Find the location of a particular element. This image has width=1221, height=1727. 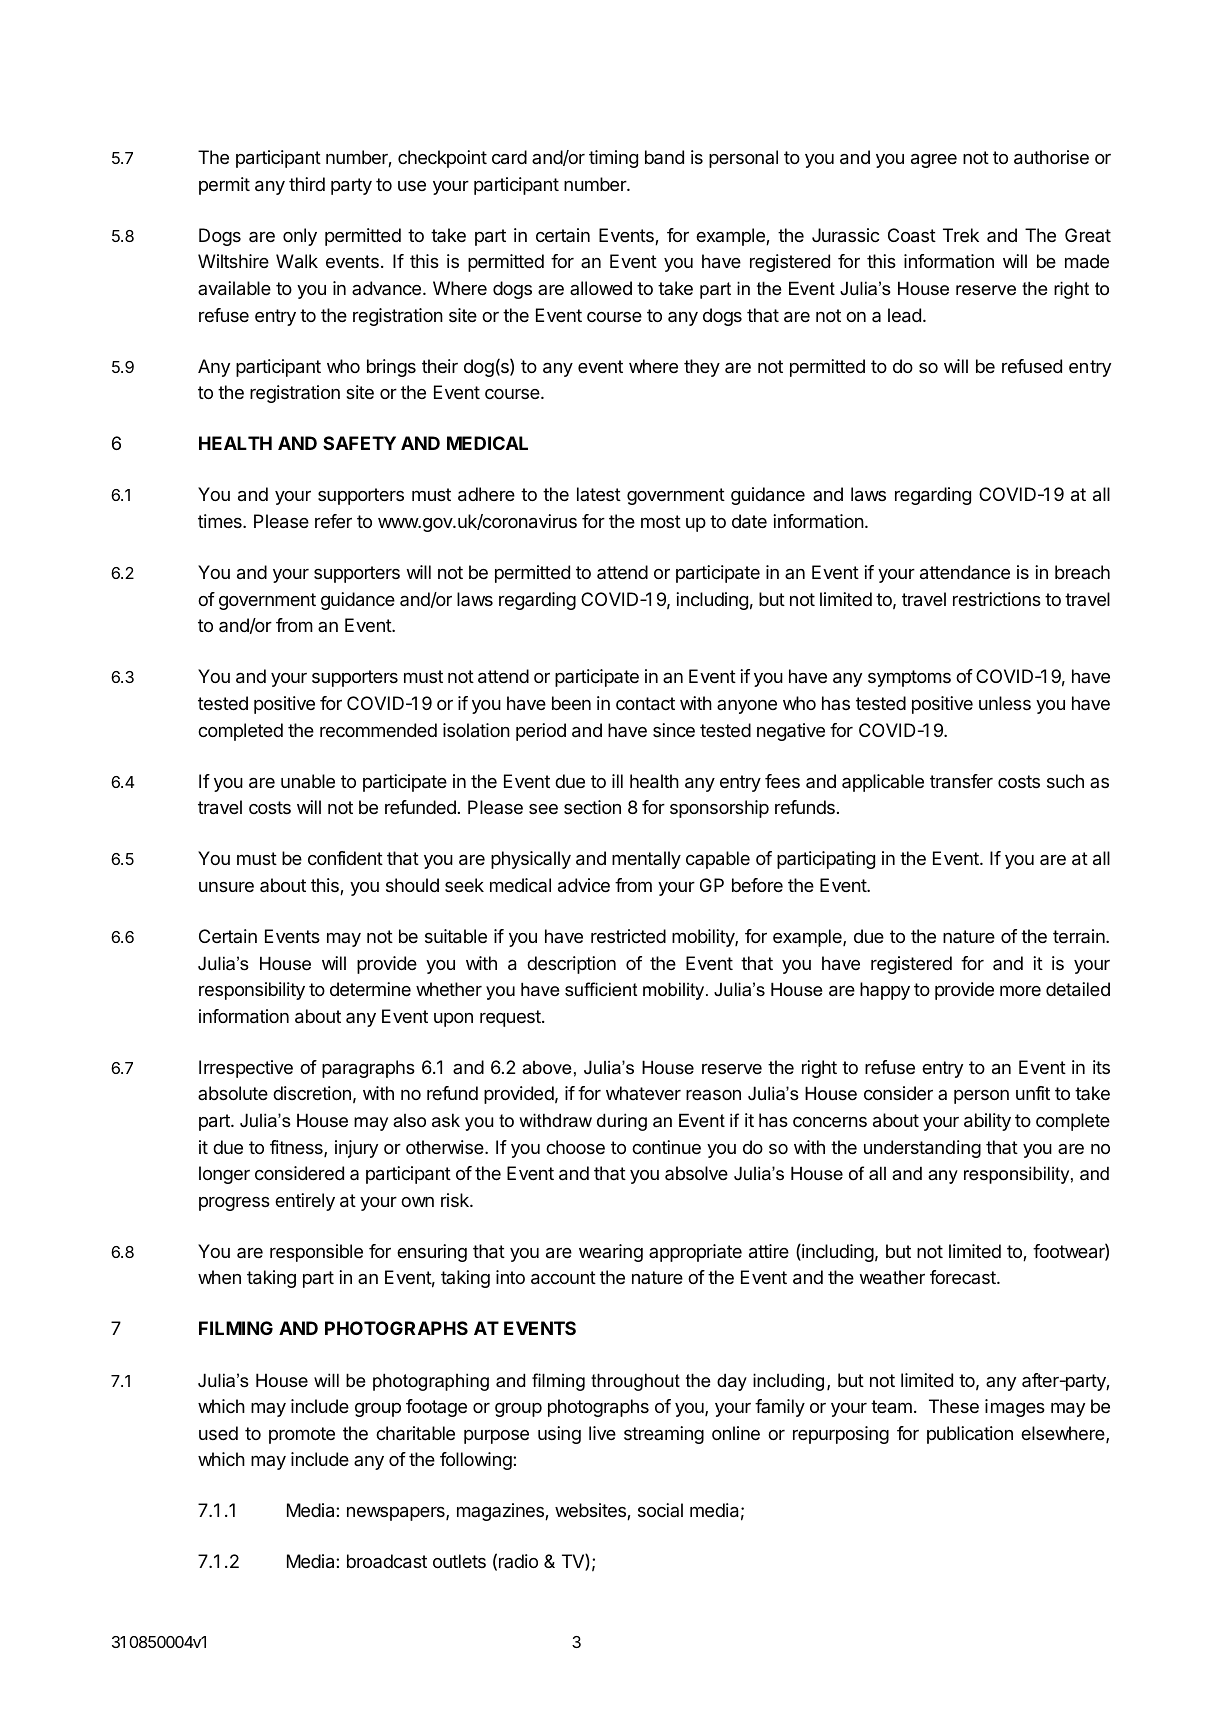

Trek is located at coordinates (961, 235).
